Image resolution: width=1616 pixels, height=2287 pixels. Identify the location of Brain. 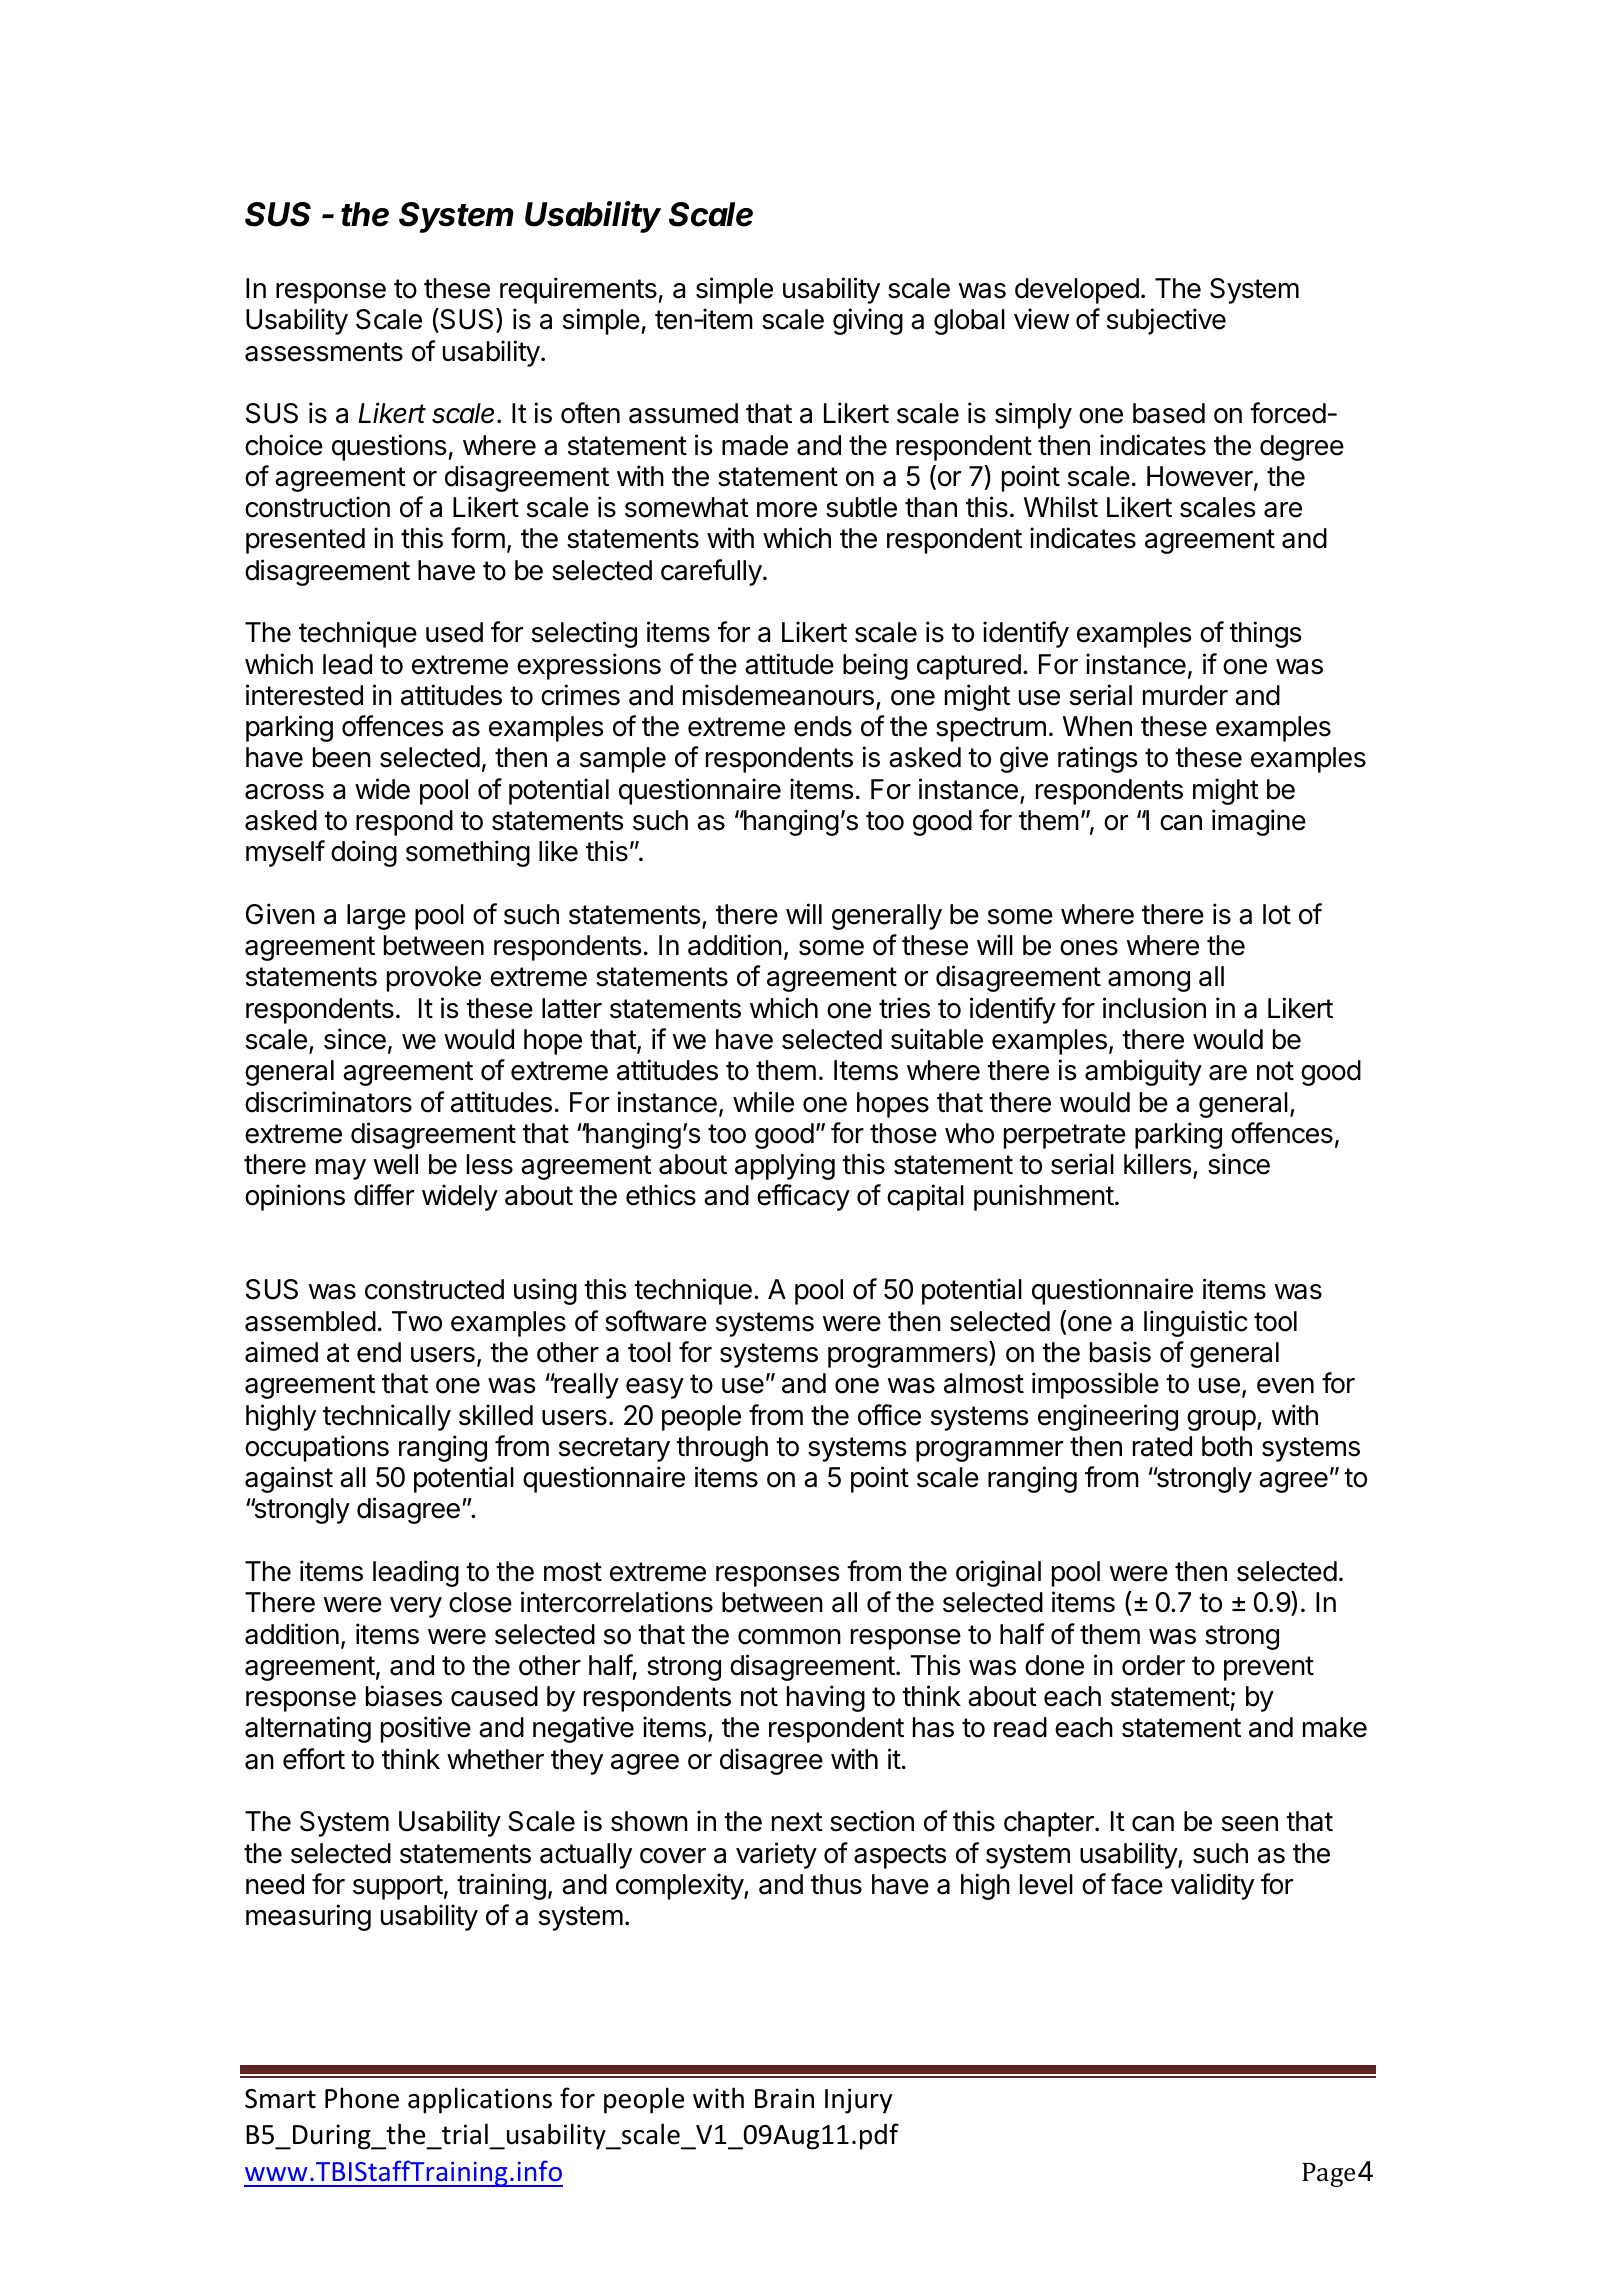
(784, 2098).
